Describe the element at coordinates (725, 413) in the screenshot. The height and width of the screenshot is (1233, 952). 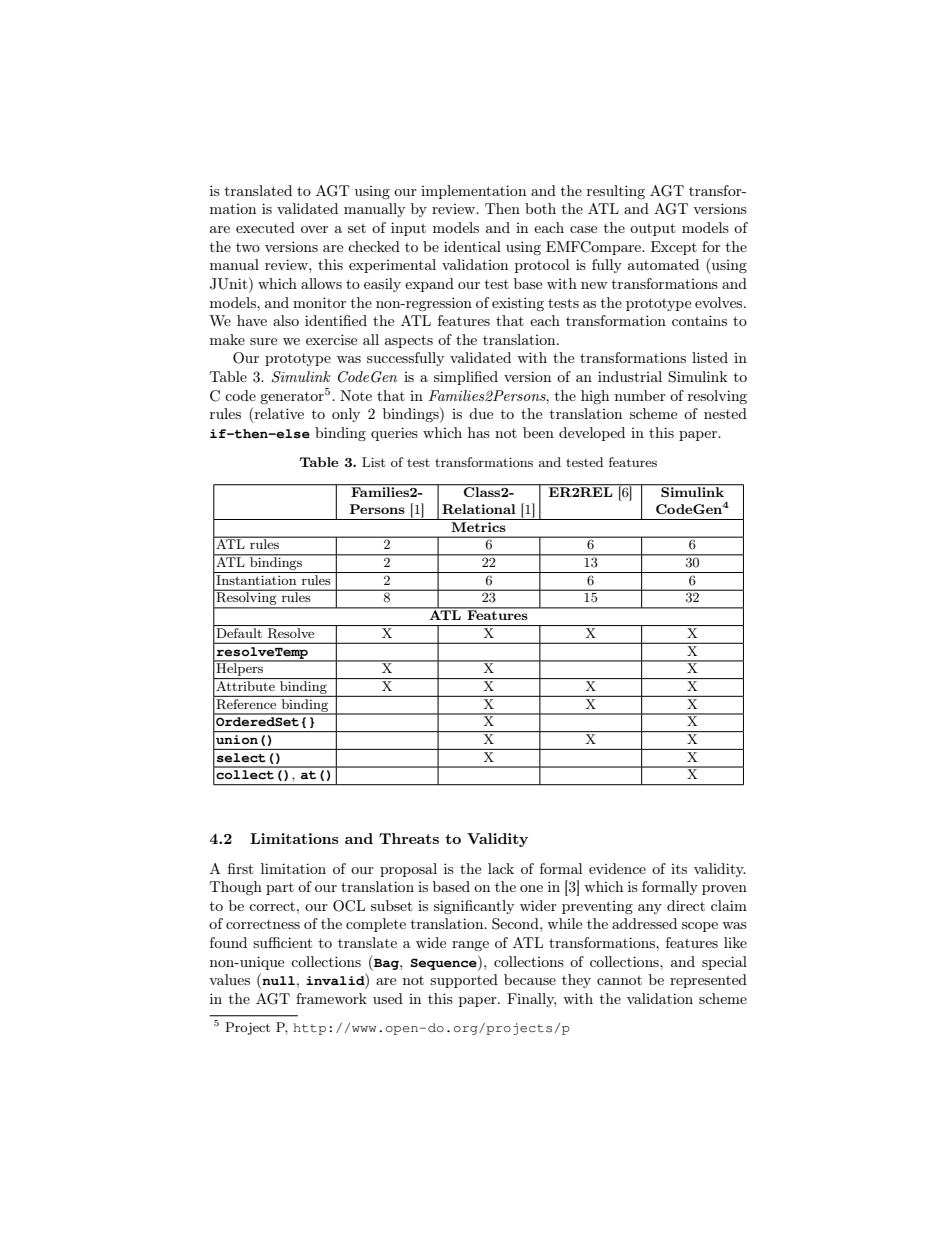
I see `nested` at that location.
